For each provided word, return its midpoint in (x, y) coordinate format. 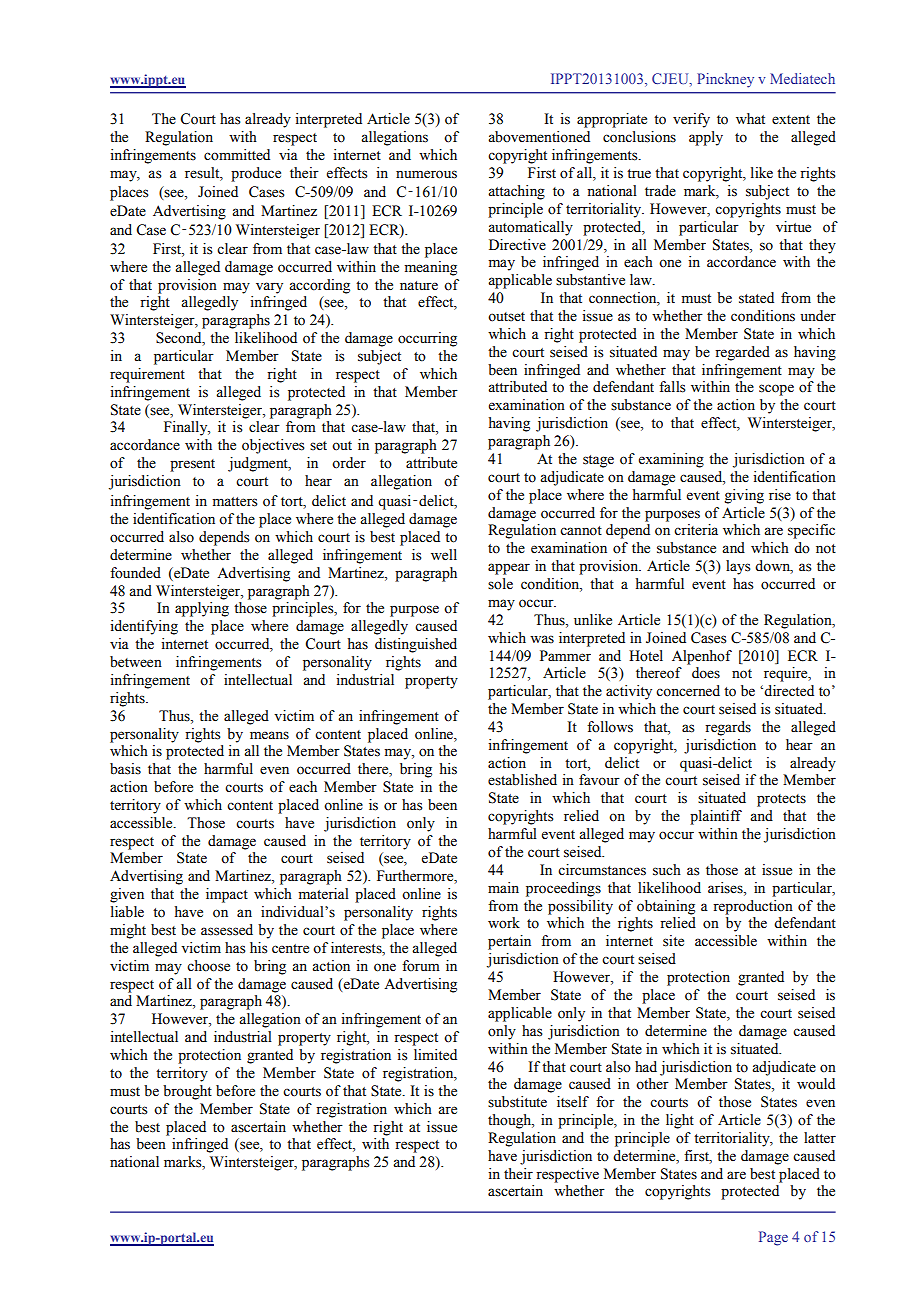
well (444, 555)
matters (235, 502)
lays (738, 567)
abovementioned (539, 137)
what (750, 118)
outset (506, 317)
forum (421, 966)
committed (237, 155)
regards (728, 728)
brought (187, 1092)
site (673, 941)
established (522, 780)
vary (269, 288)
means (269, 735)
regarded (742, 353)
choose (208, 966)
